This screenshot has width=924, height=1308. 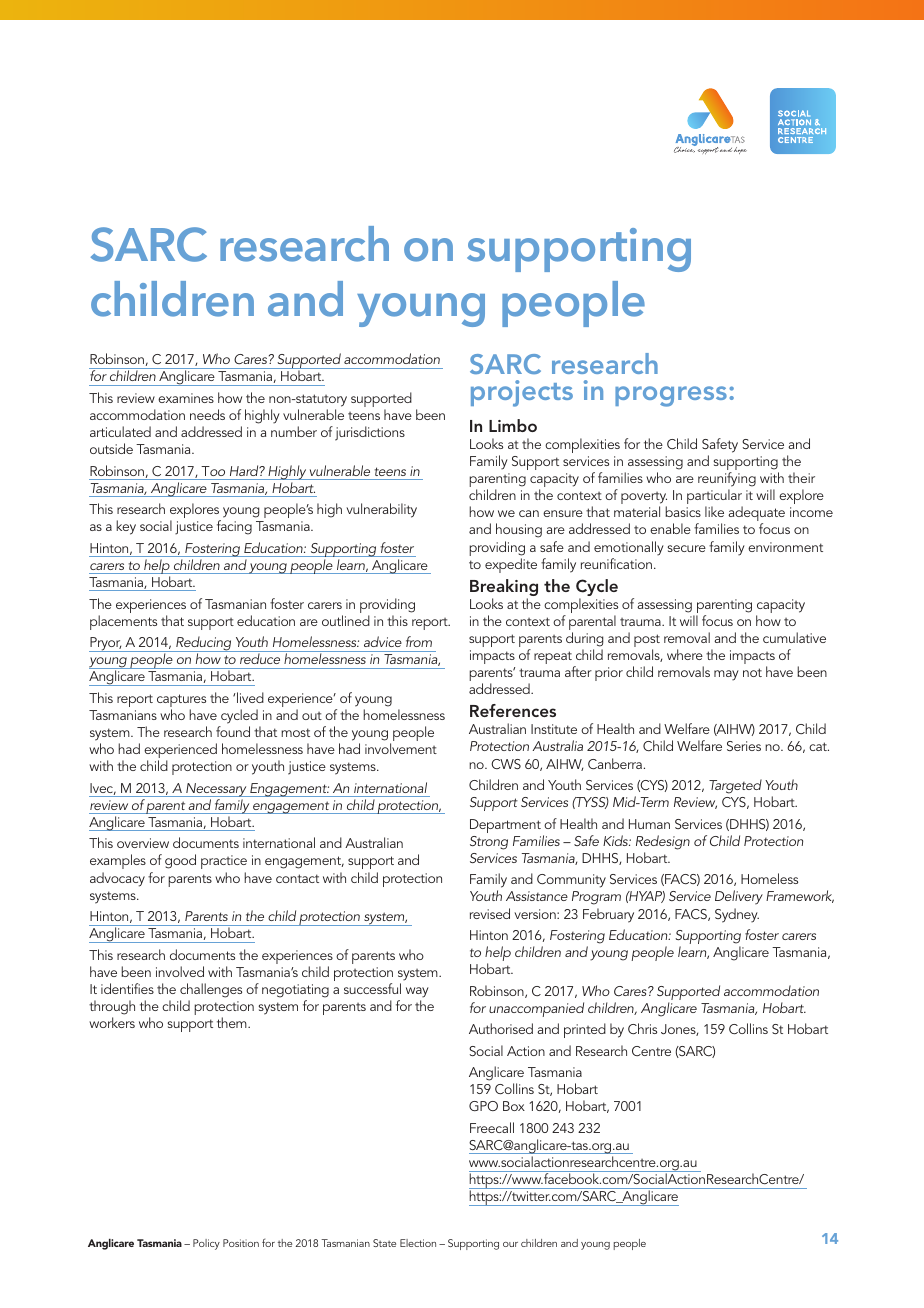 What do you see at coordinates (419, 641) in the screenshot?
I see `from` at bounding box center [419, 641].
